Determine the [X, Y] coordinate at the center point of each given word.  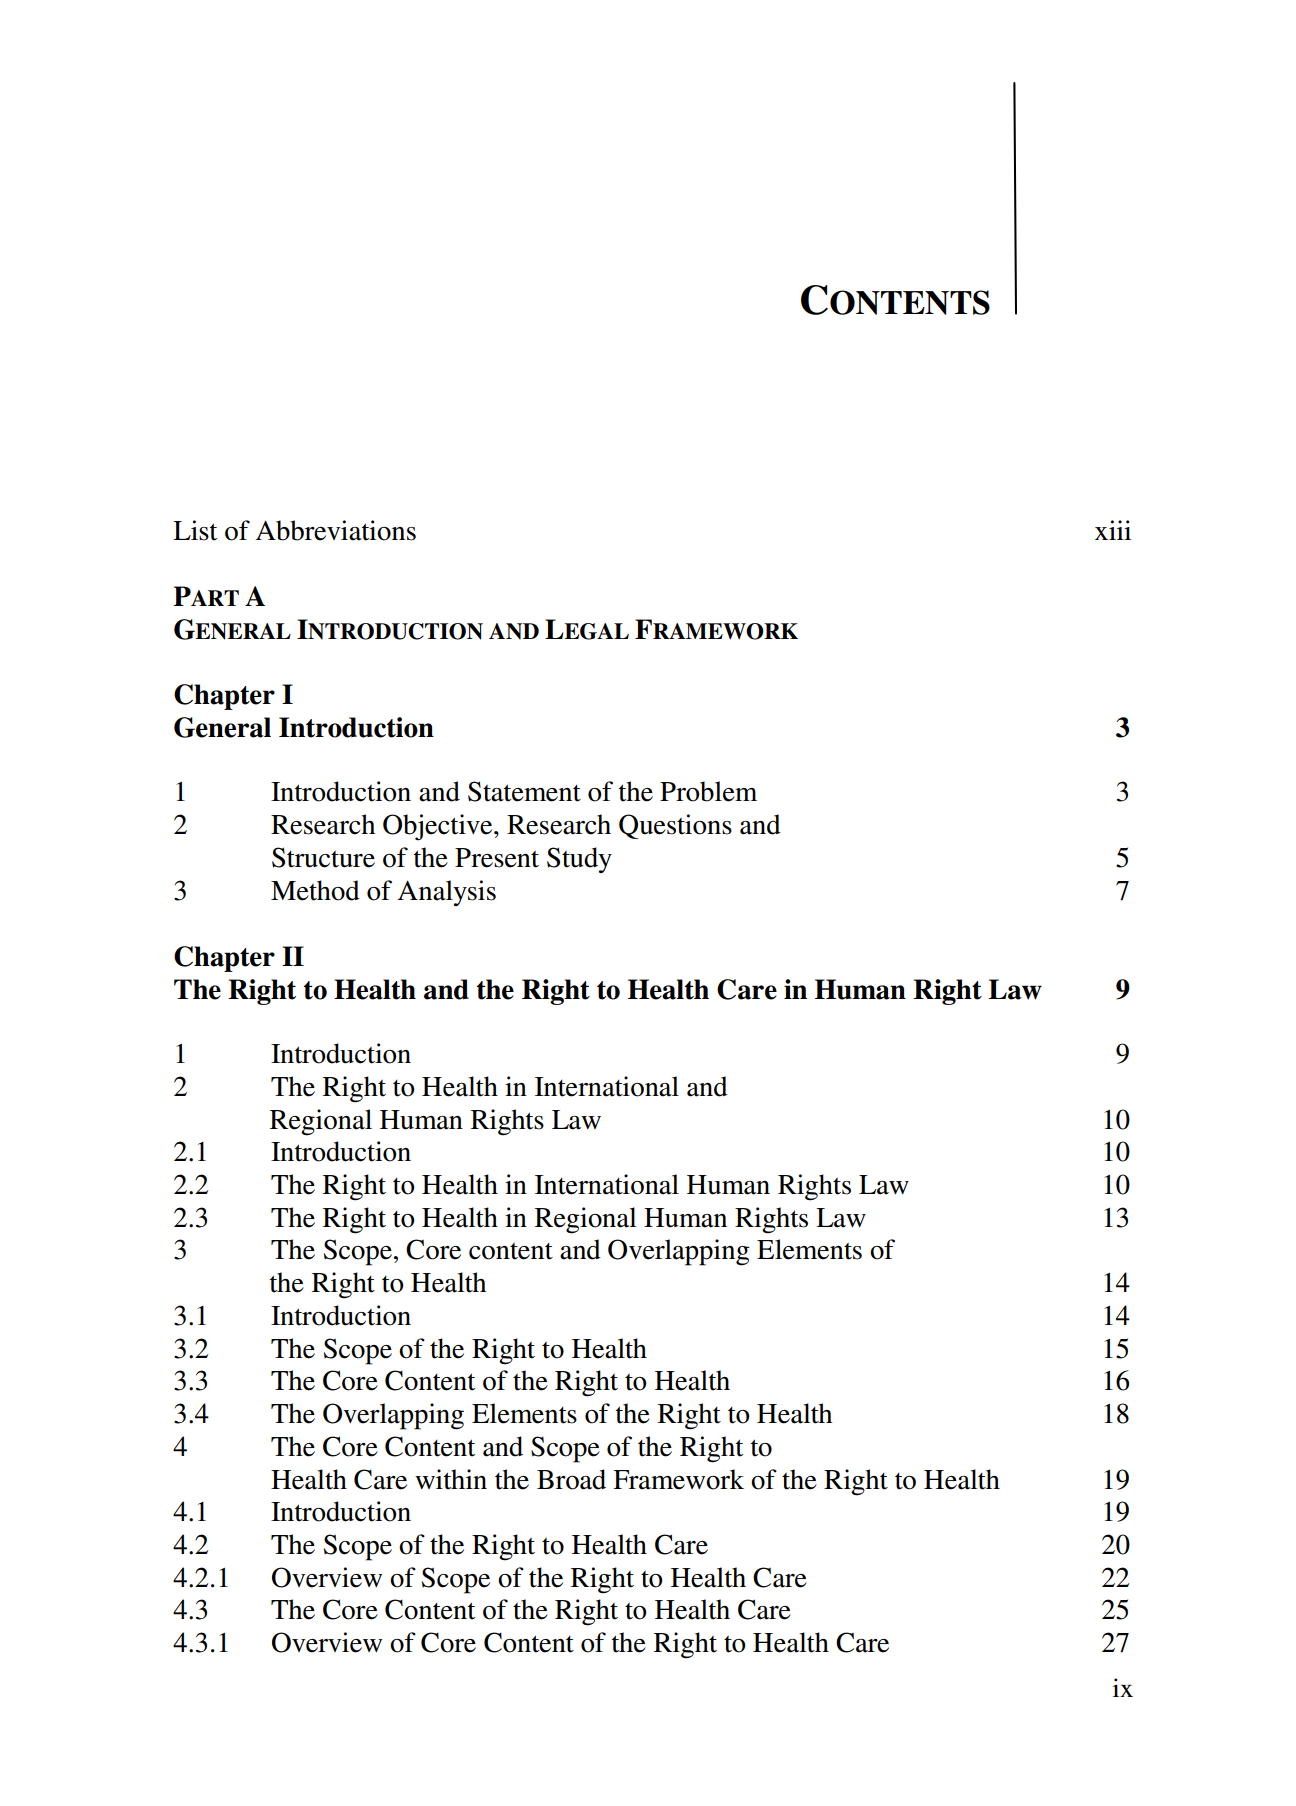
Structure [323, 857]
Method [315, 890]
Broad [571, 1479]
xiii [1113, 530]
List [195, 530]
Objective [439, 827]
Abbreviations [336, 530]
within [451, 1479]
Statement [524, 791]
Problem [708, 791]
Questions [675, 826]
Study [579, 860]
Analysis [447, 893]
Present [497, 858]
